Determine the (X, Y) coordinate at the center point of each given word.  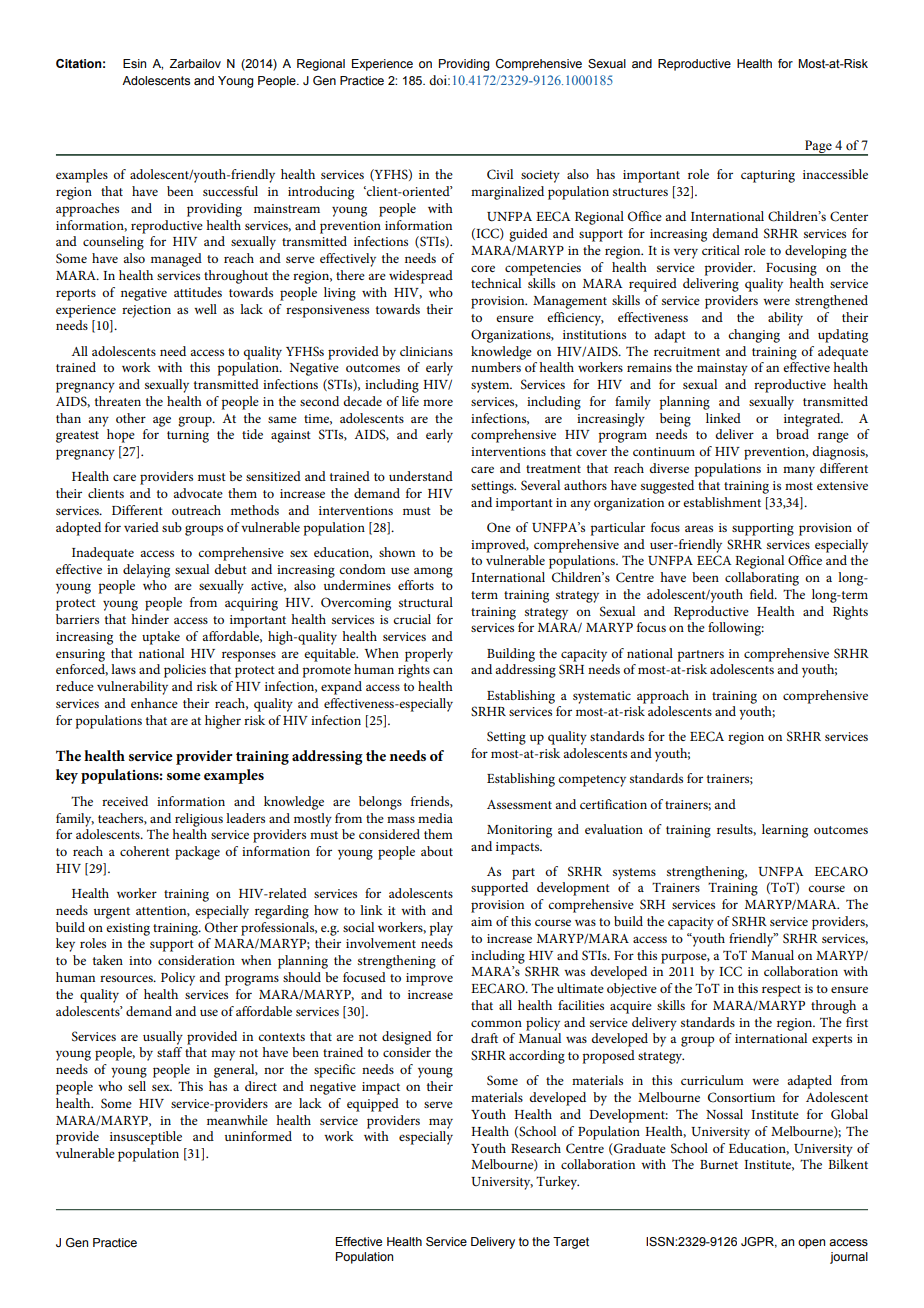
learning (785, 831)
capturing (768, 176)
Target (571, 1243)
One (499, 527)
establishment (722, 502)
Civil (500, 174)
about (437, 851)
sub (172, 527)
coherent (145, 851)
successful (230, 191)
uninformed (258, 1136)
